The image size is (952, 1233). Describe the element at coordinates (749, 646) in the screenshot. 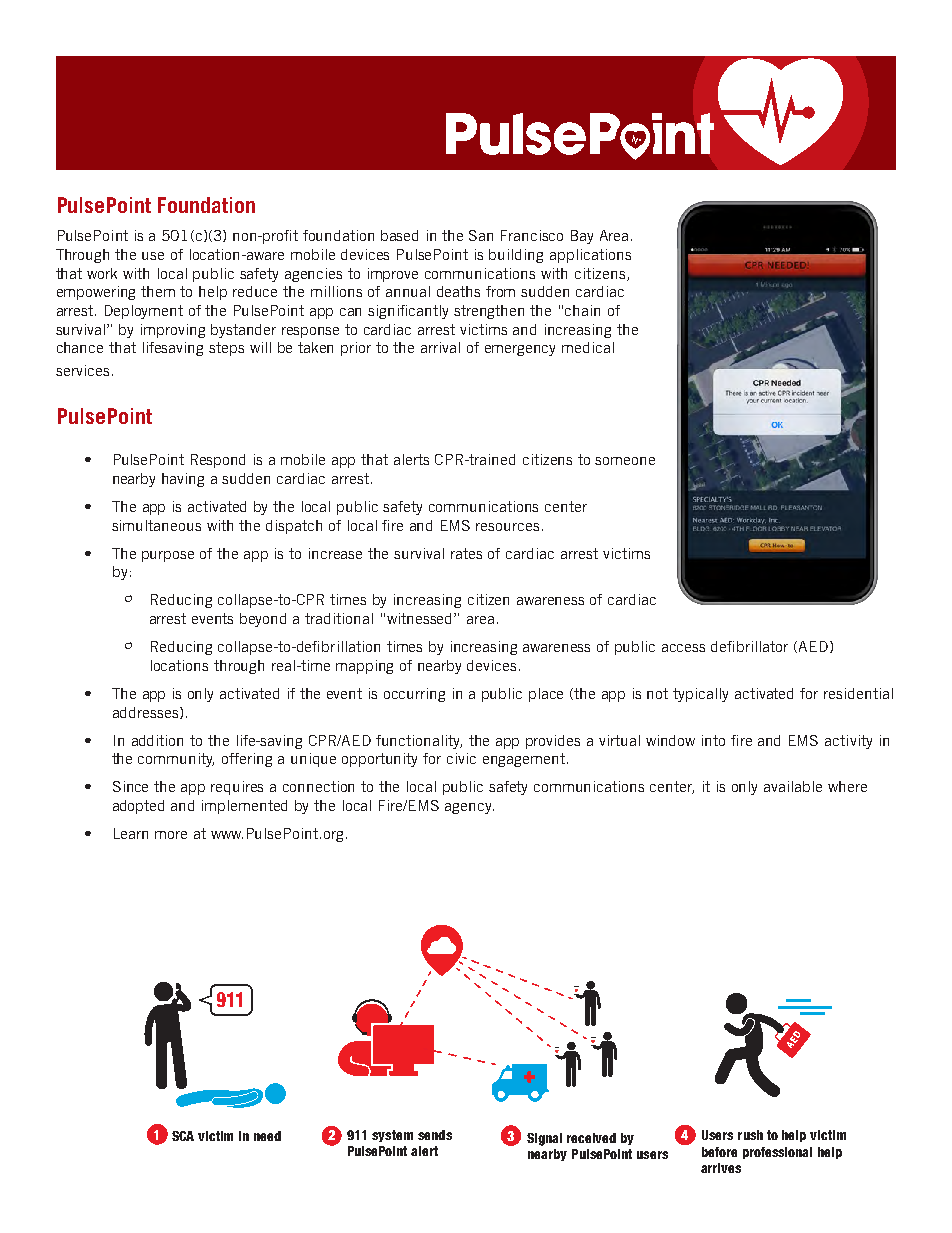

I see `defibrillator` at that location.
